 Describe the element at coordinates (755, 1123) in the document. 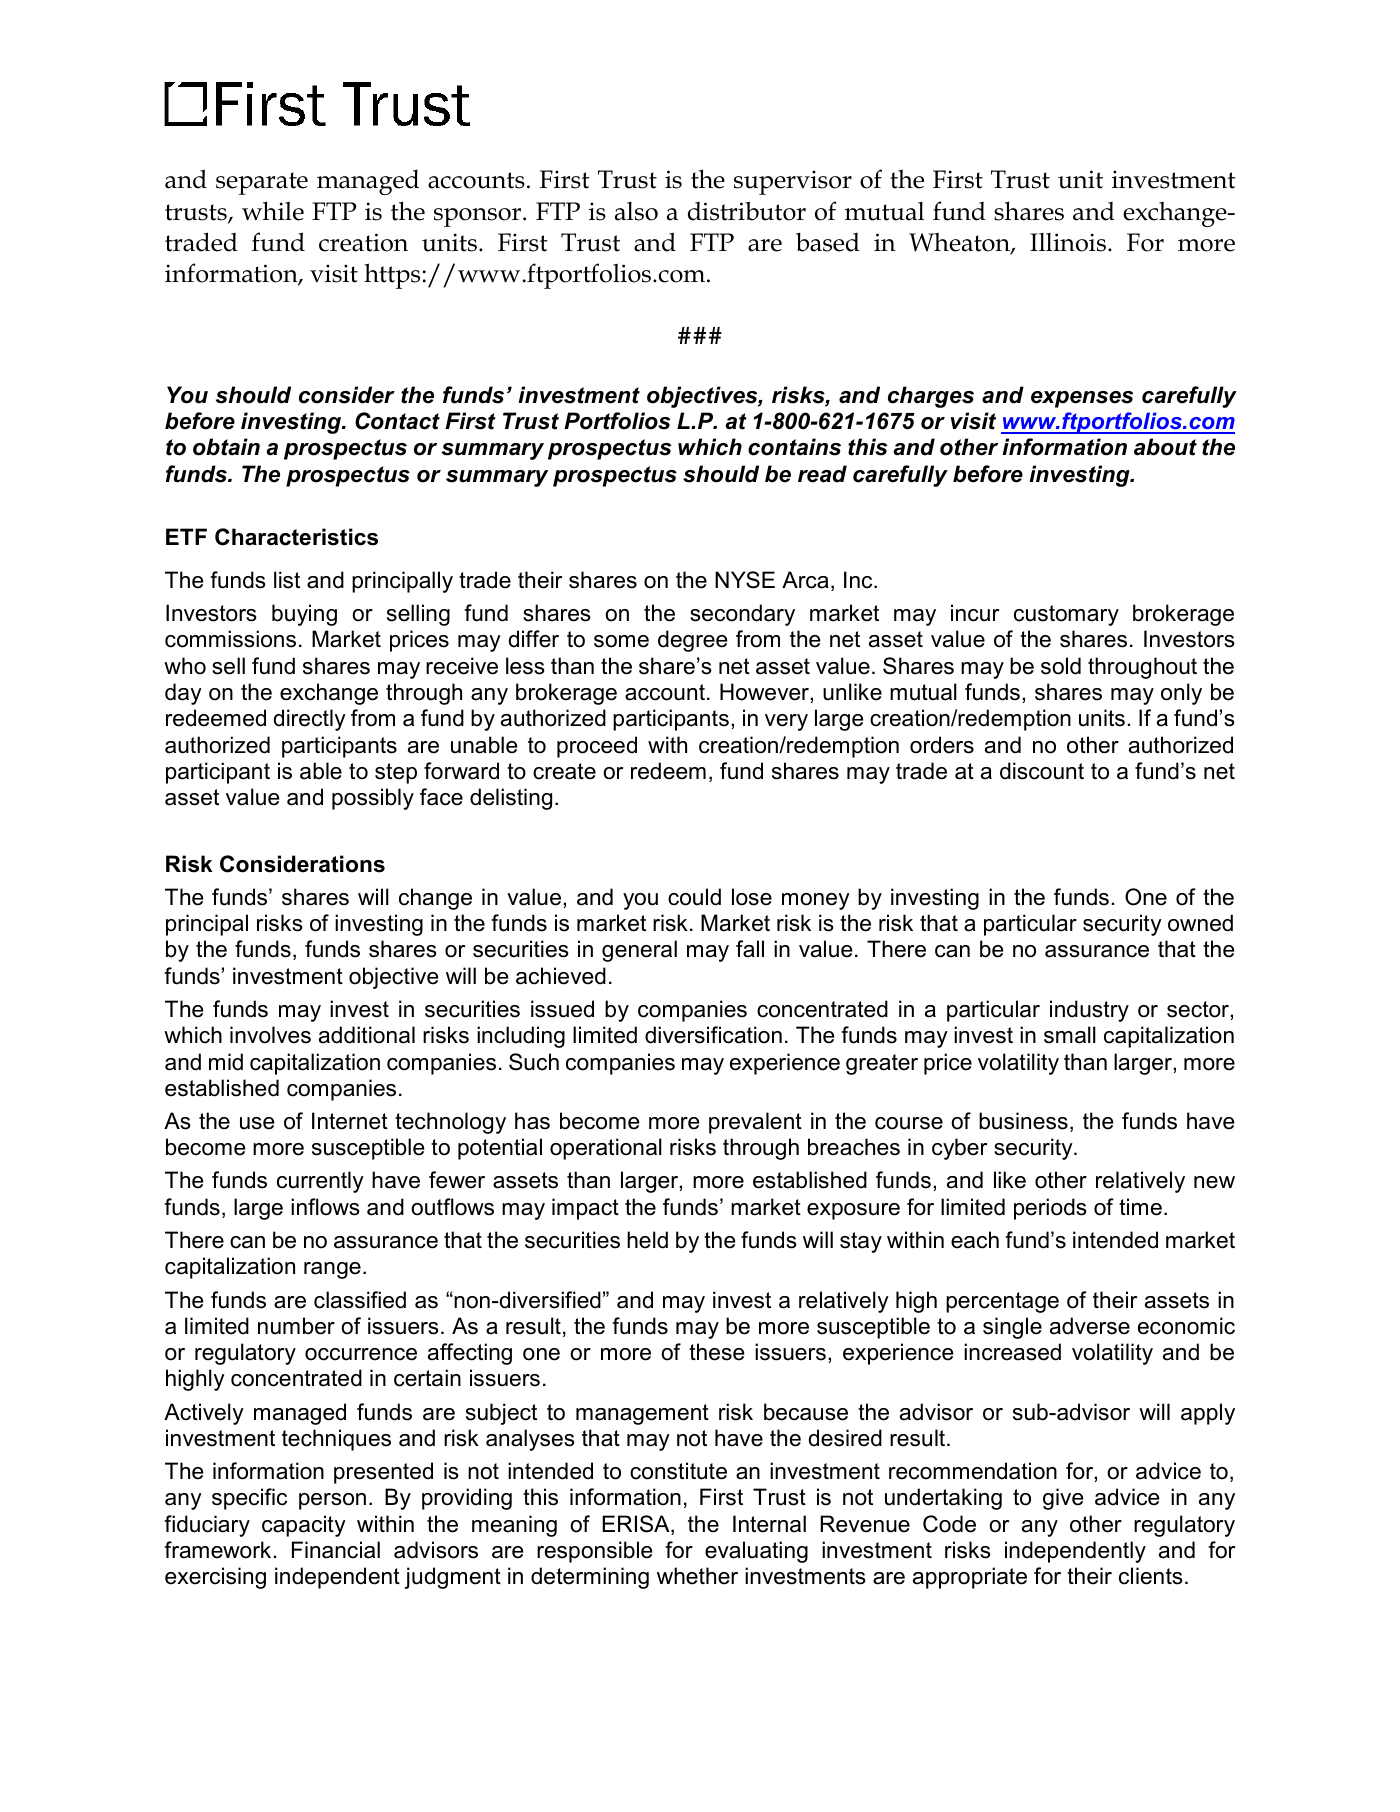

I see `prevalent` at that location.
